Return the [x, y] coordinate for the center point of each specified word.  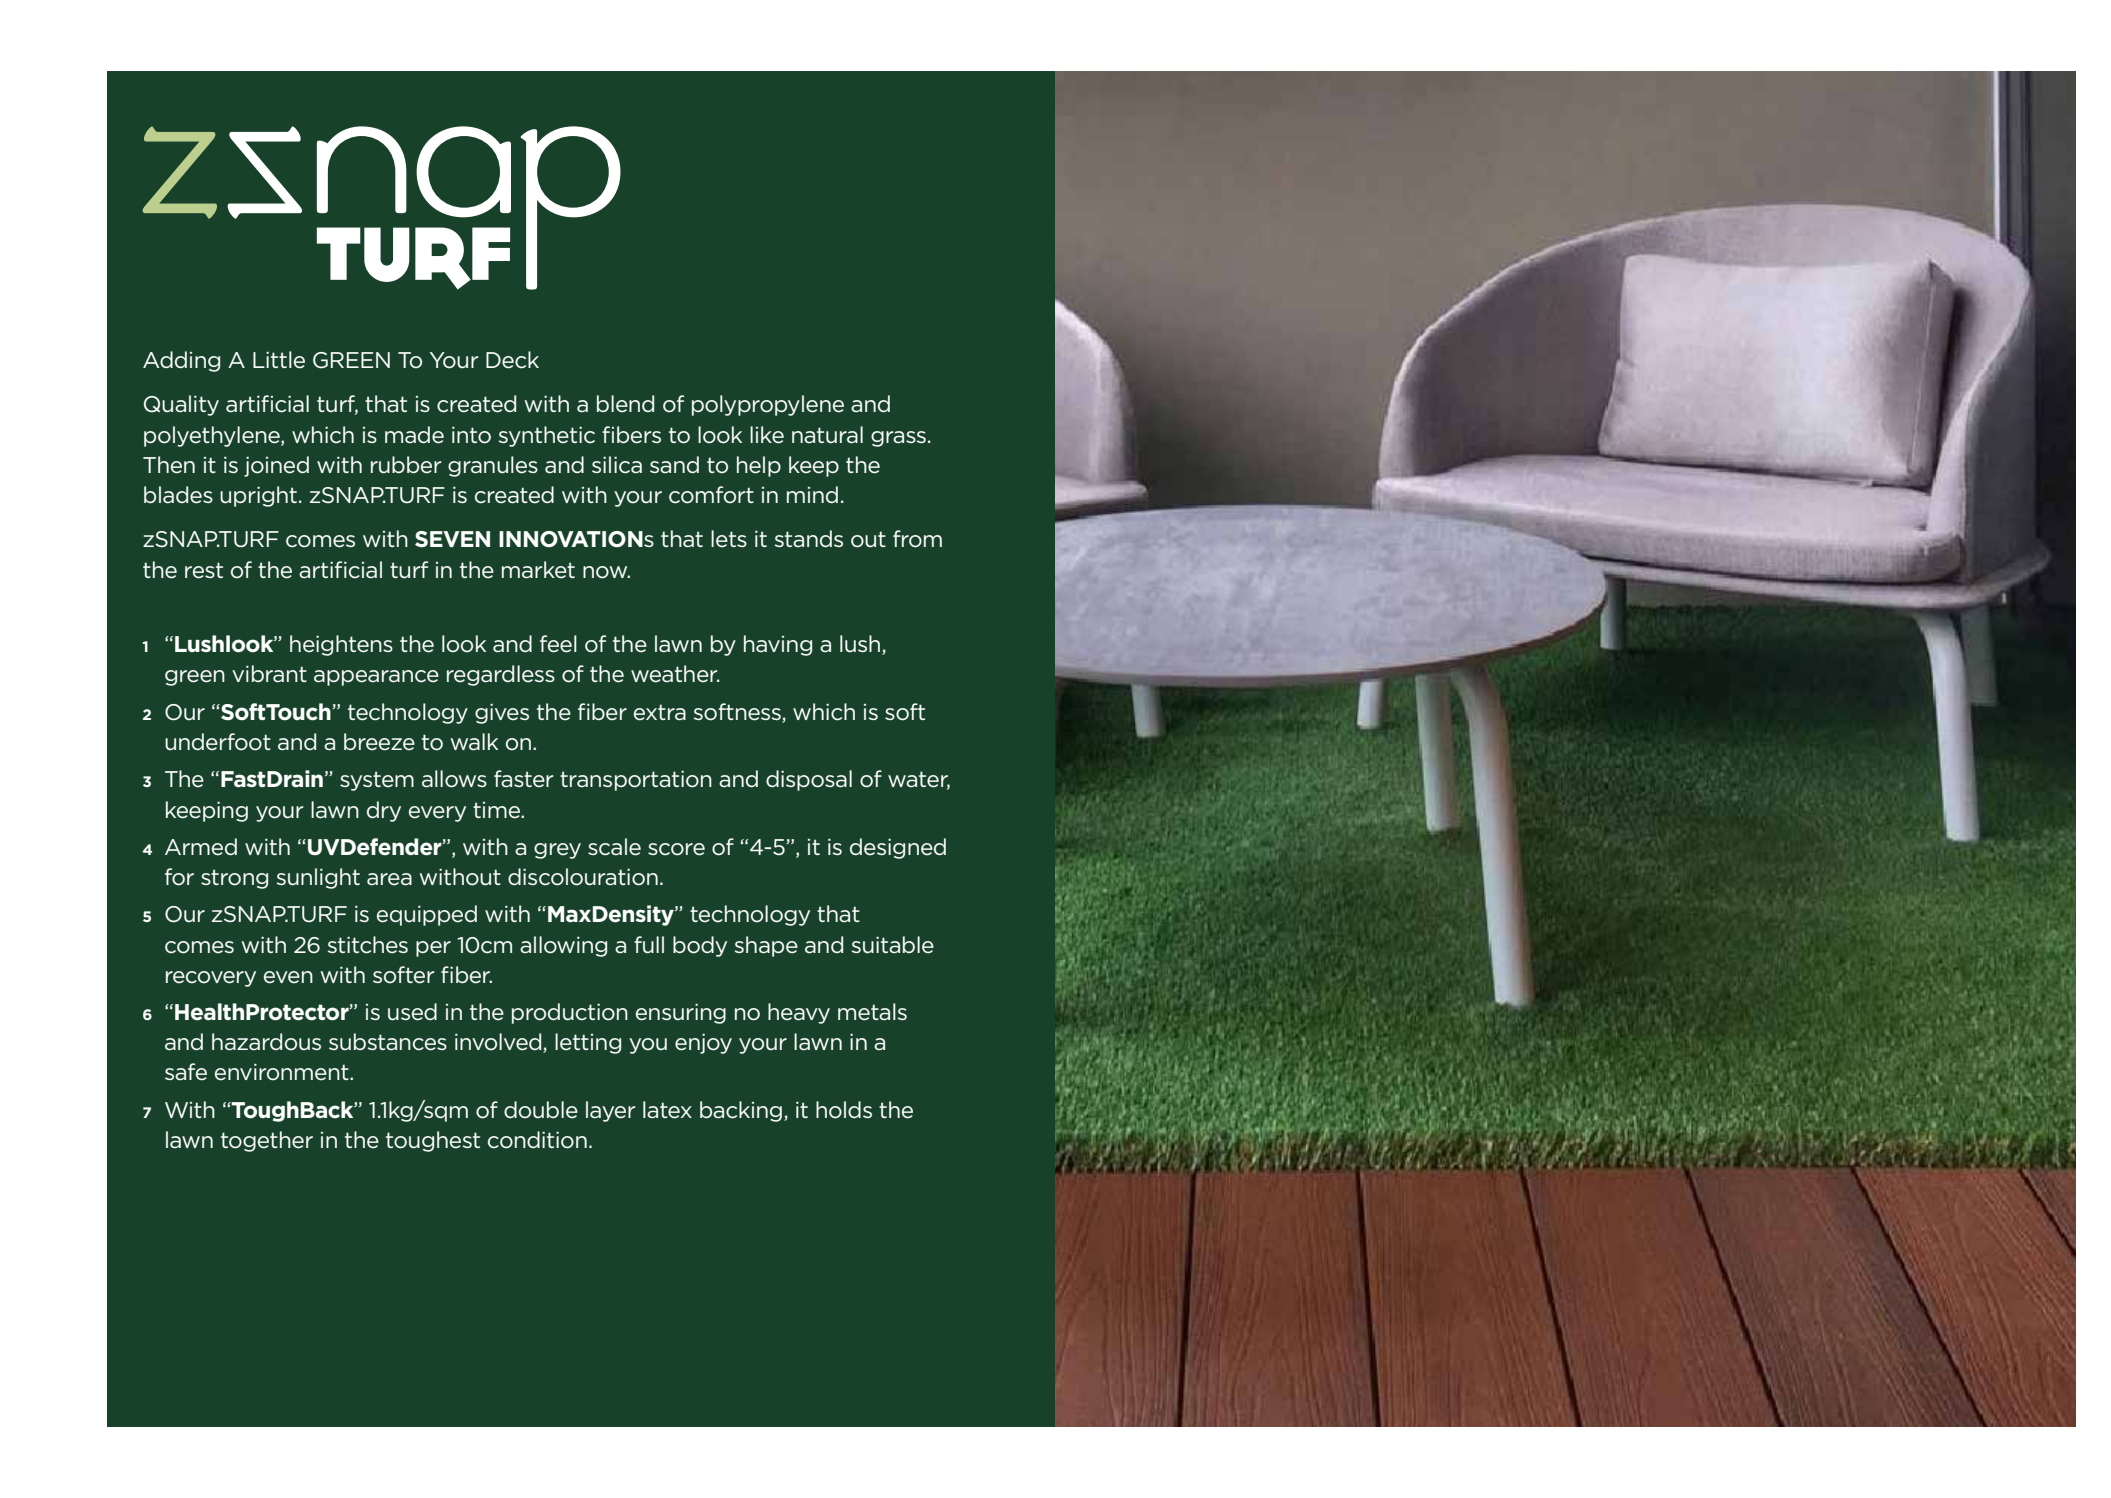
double [541, 1110]
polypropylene [768, 405]
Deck [512, 360]
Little [279, 360]
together [267, 1141]
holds [844, 1110]
